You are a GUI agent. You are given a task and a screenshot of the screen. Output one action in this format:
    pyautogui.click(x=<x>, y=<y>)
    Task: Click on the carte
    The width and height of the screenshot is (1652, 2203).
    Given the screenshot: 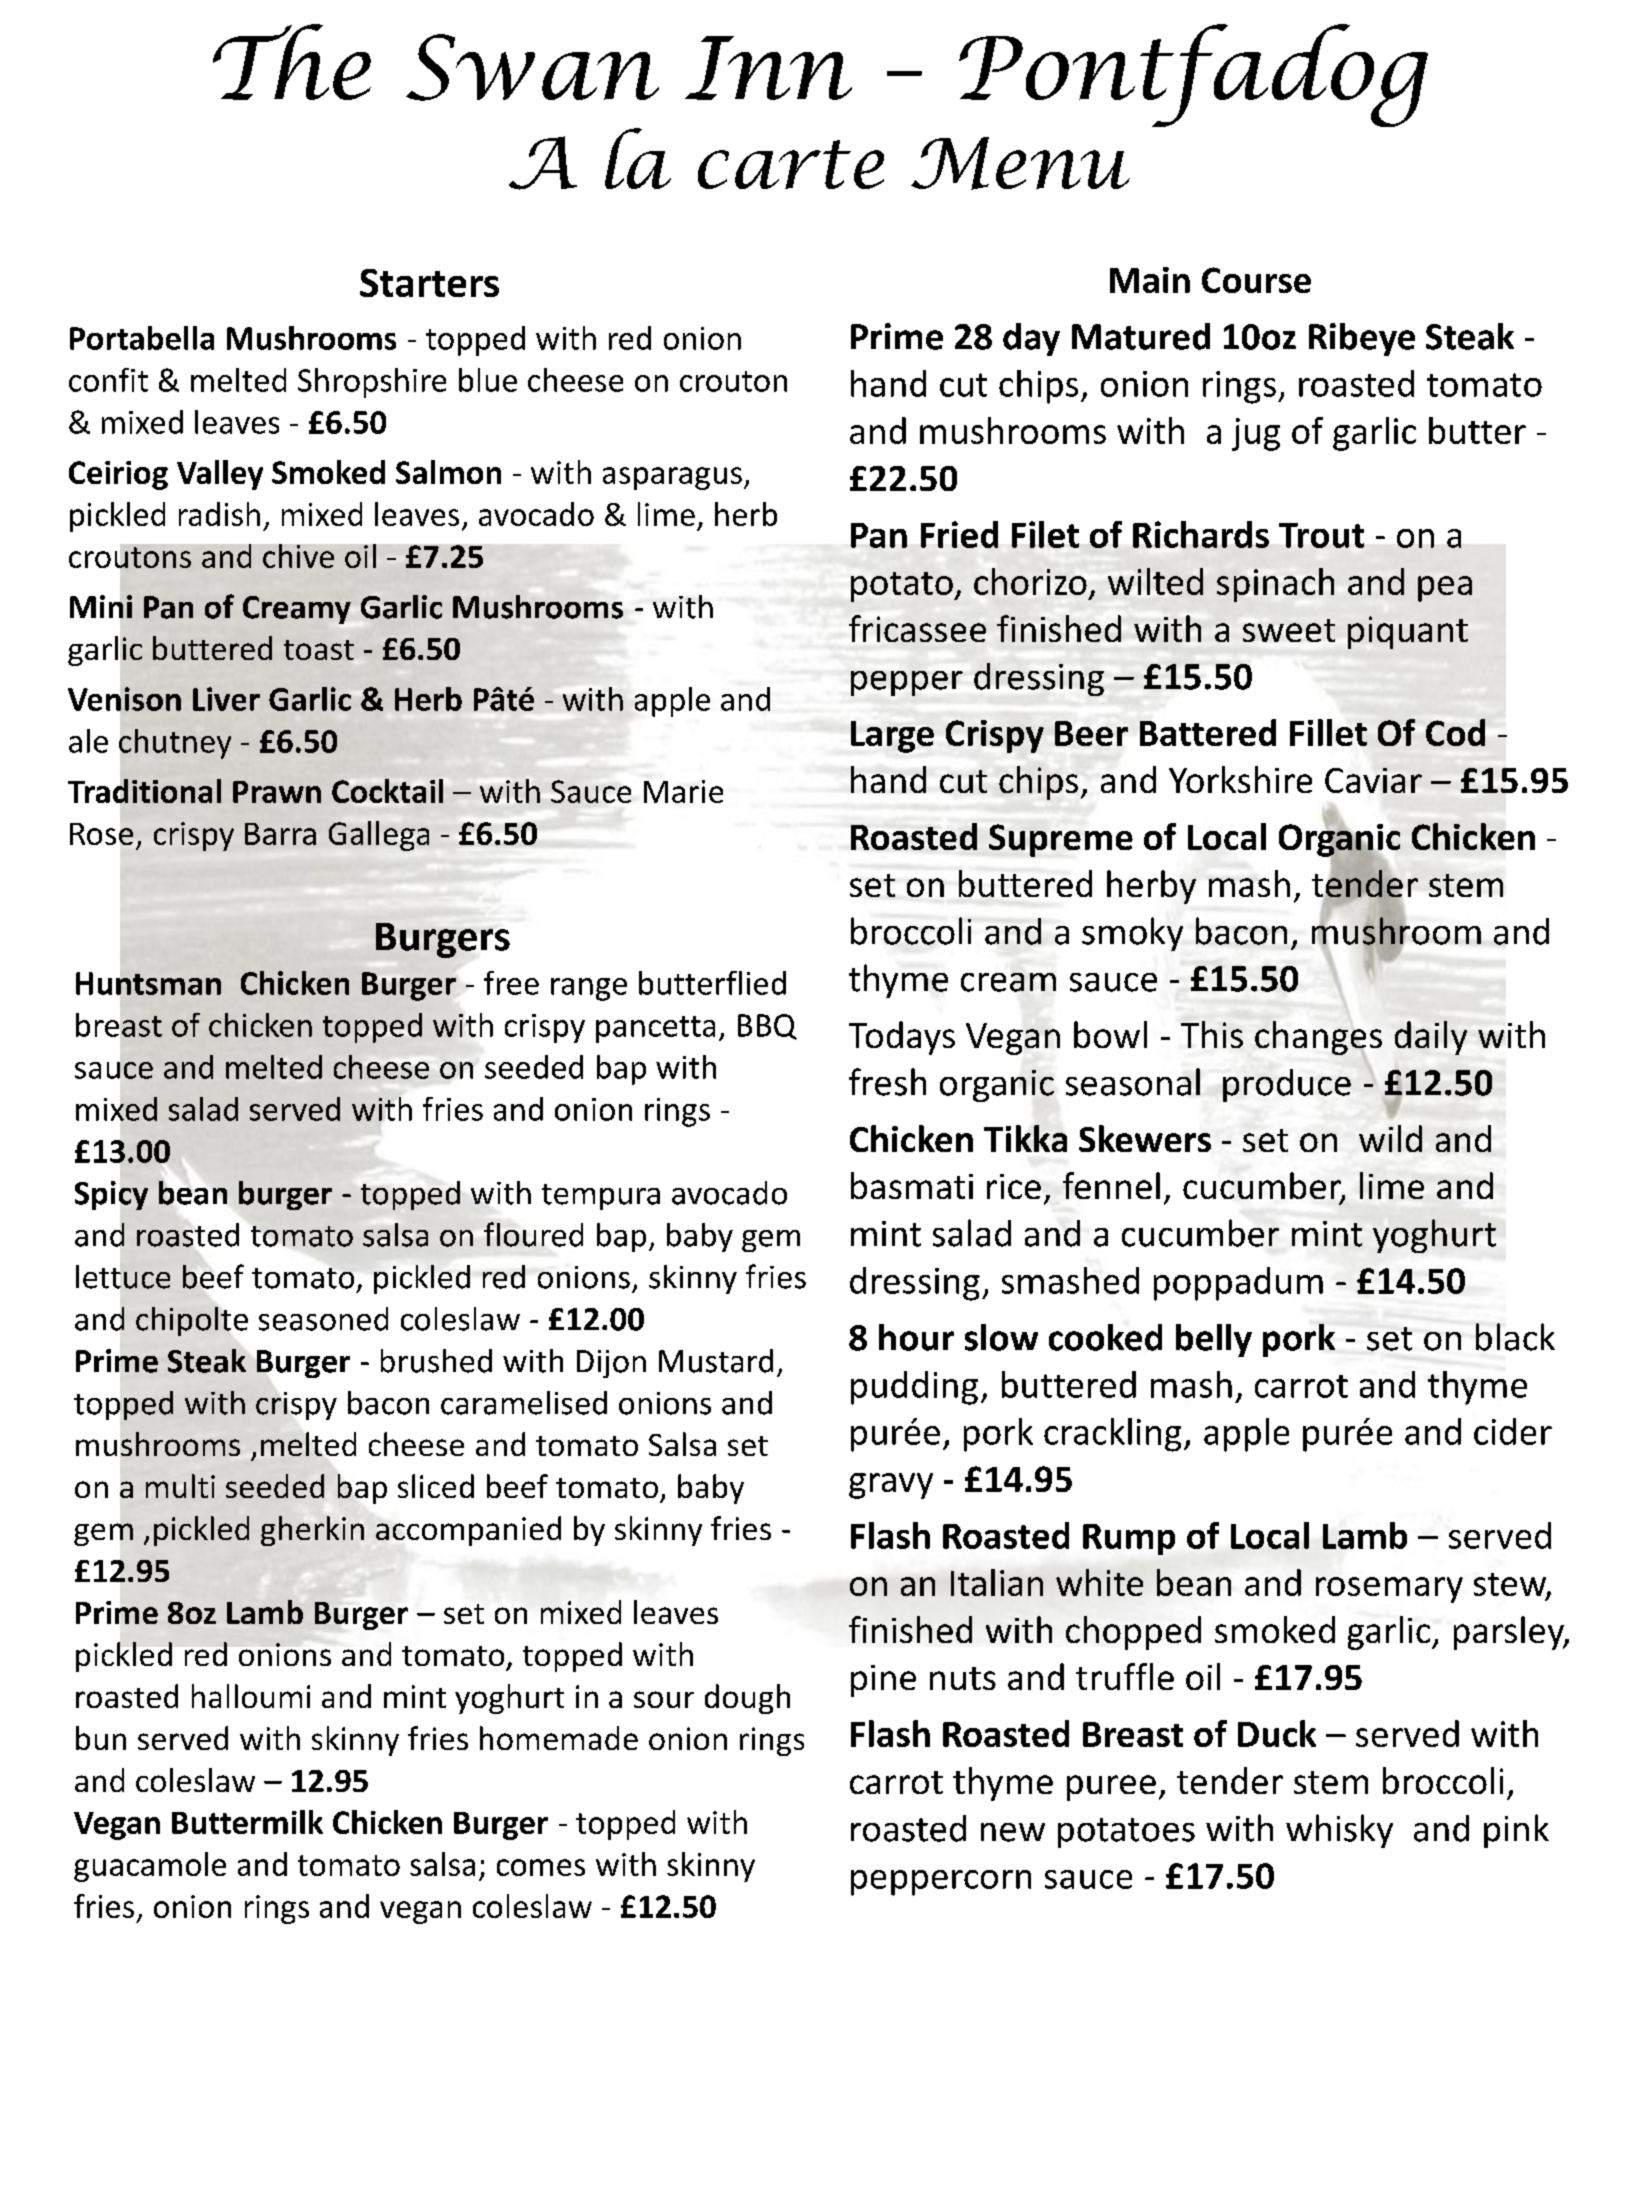 What is the action you would take?
    pyautogui.click(x=791, y=164)
